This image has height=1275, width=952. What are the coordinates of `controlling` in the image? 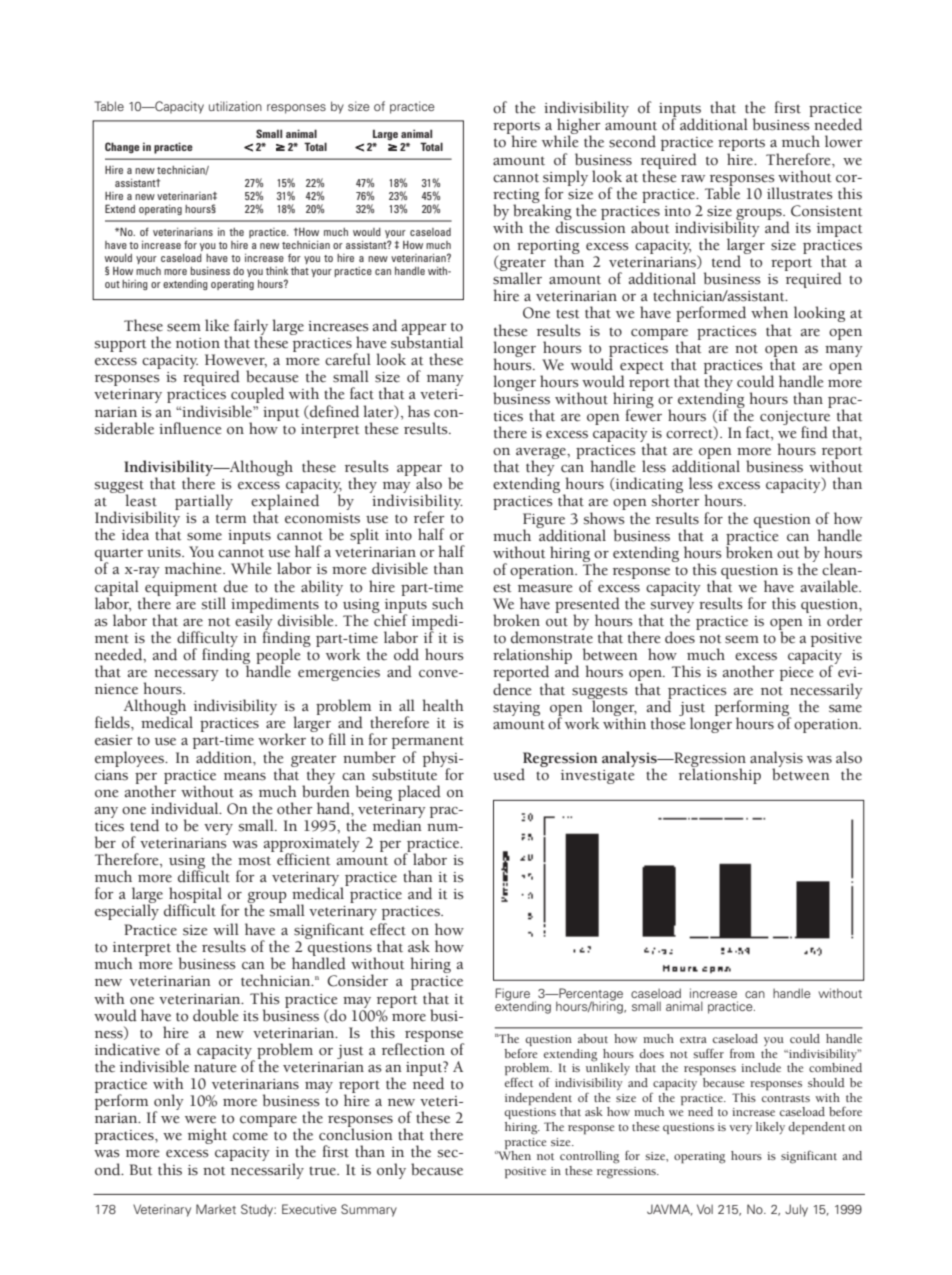 It's located at (589, 1157).
